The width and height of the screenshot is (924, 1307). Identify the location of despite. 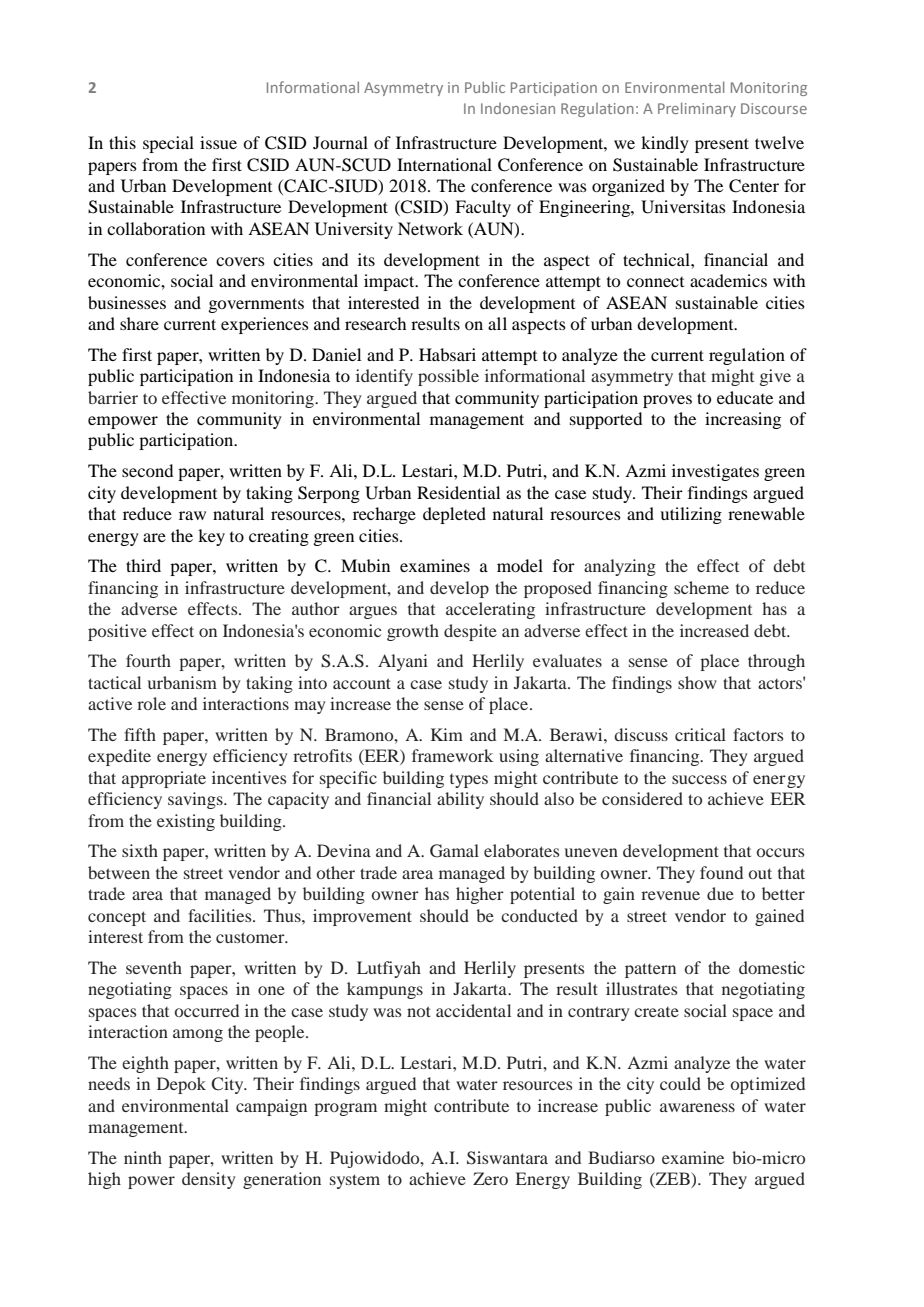
(470, 632).
